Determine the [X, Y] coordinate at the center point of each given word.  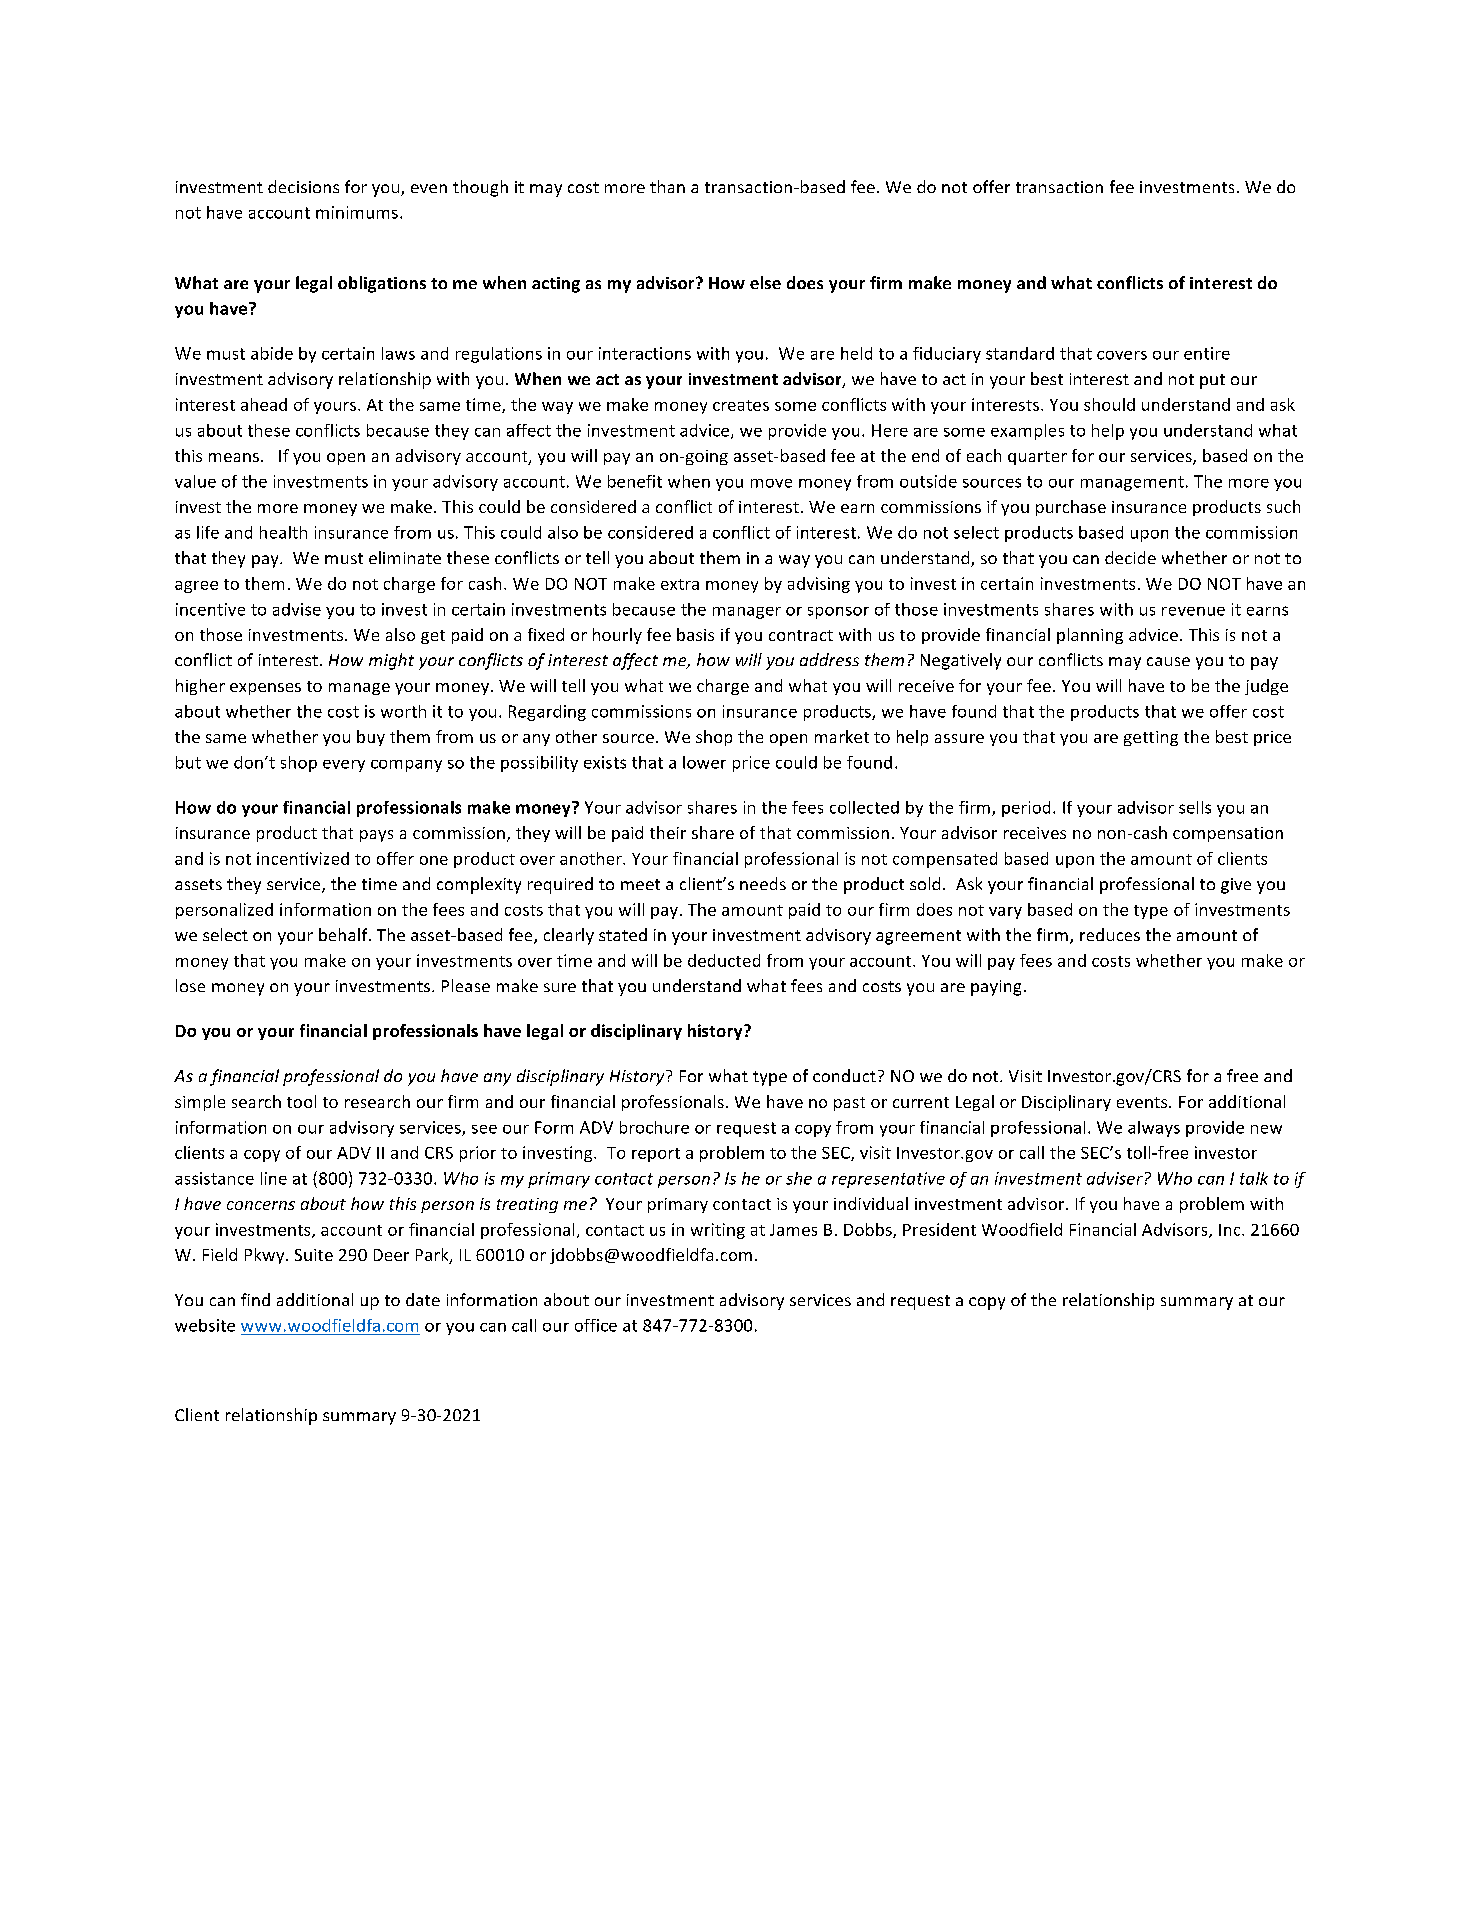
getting [1151, 738]
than [667, 186]
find [255, 1299]
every [344, 766]
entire [1207, 353]
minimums [357, 212]
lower [704, 762]
